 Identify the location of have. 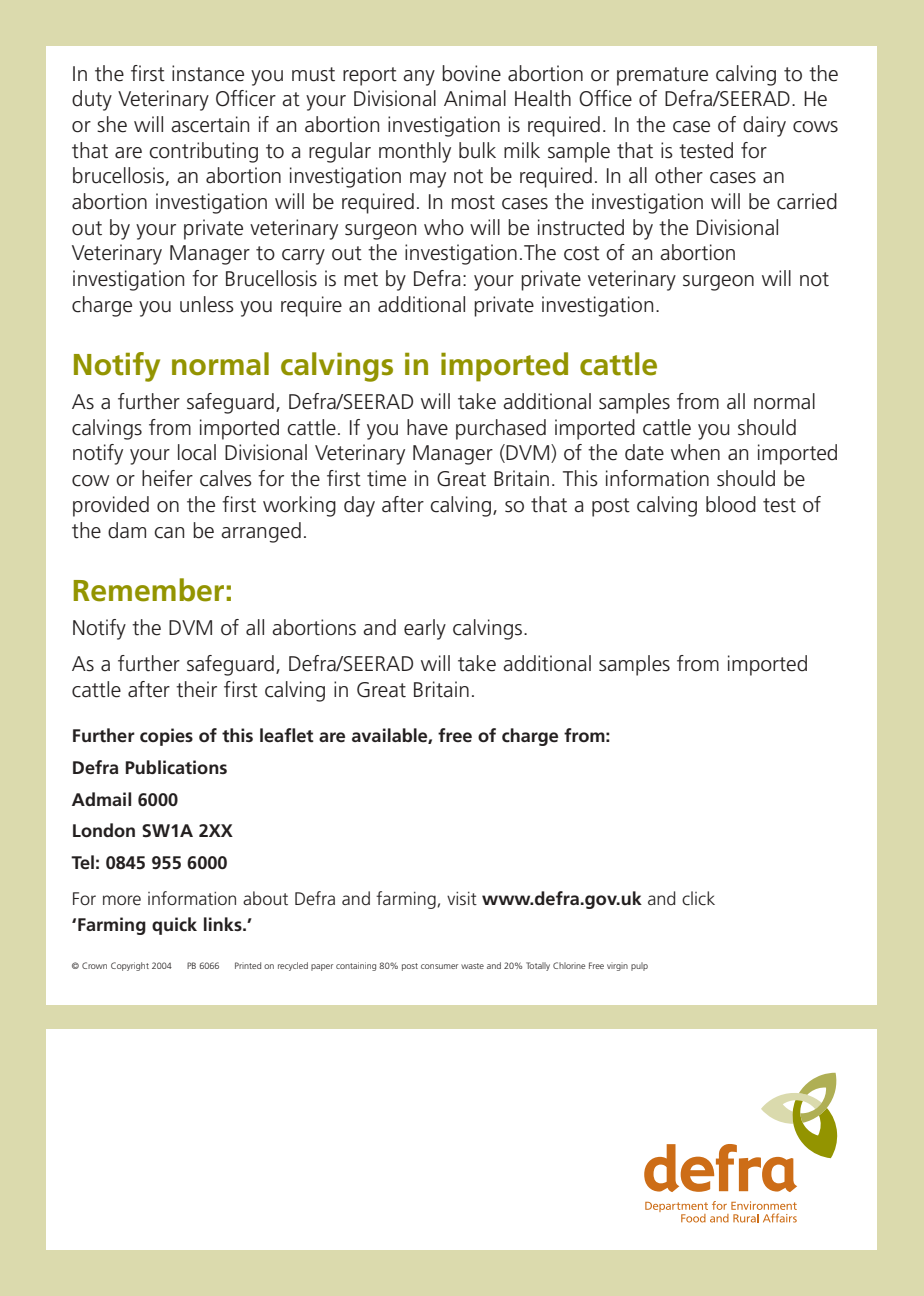
(427, 427).
